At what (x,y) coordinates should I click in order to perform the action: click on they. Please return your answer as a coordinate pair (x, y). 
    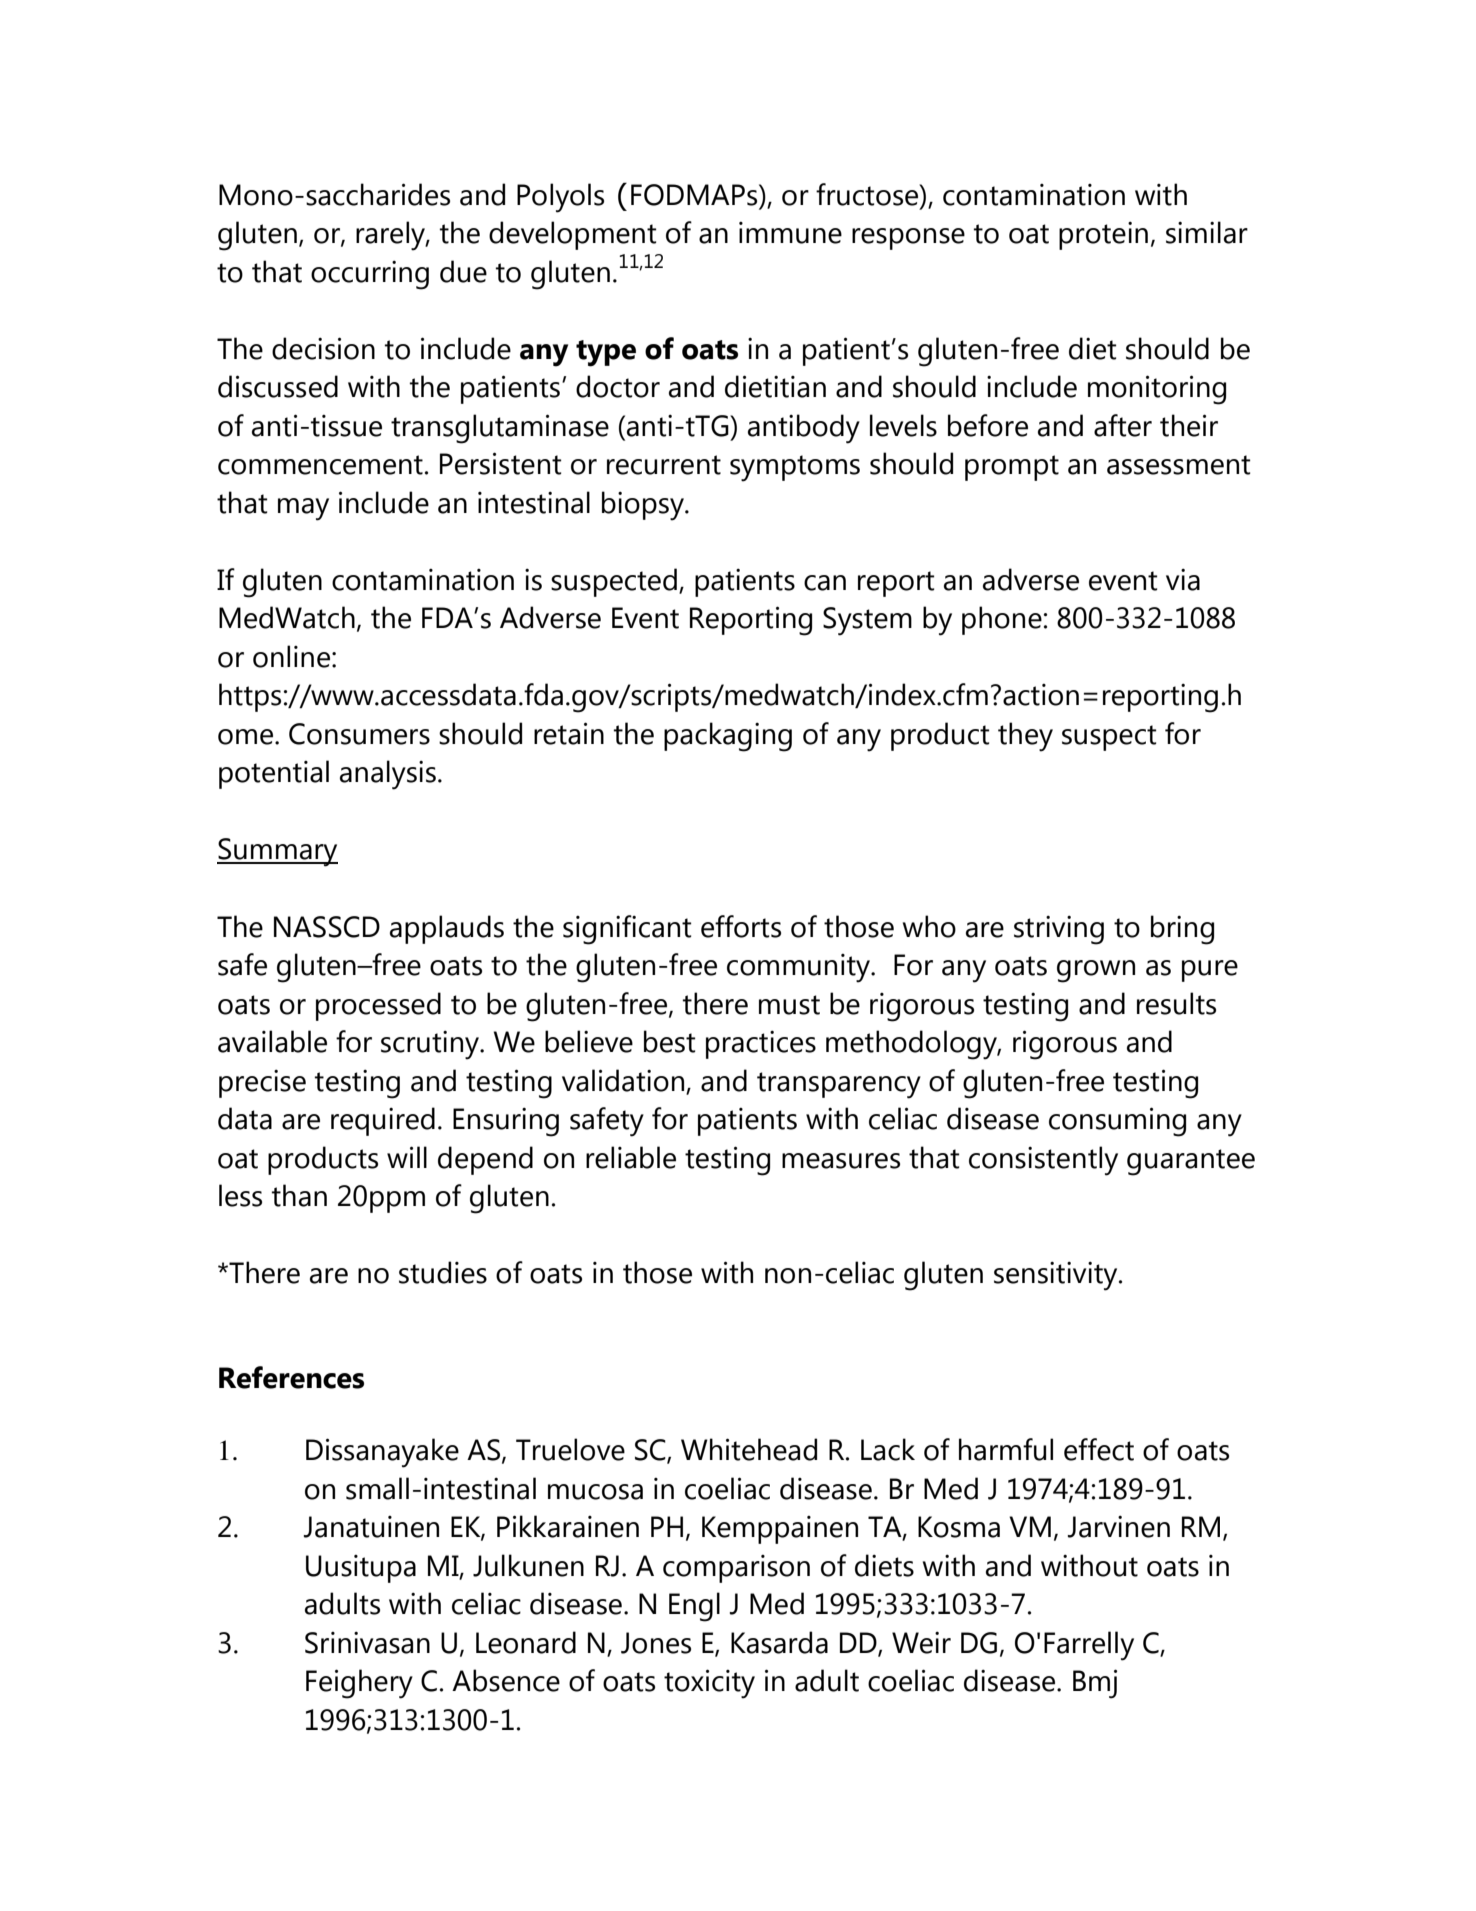
    Looking at the image, I should click on (1025, 737).
